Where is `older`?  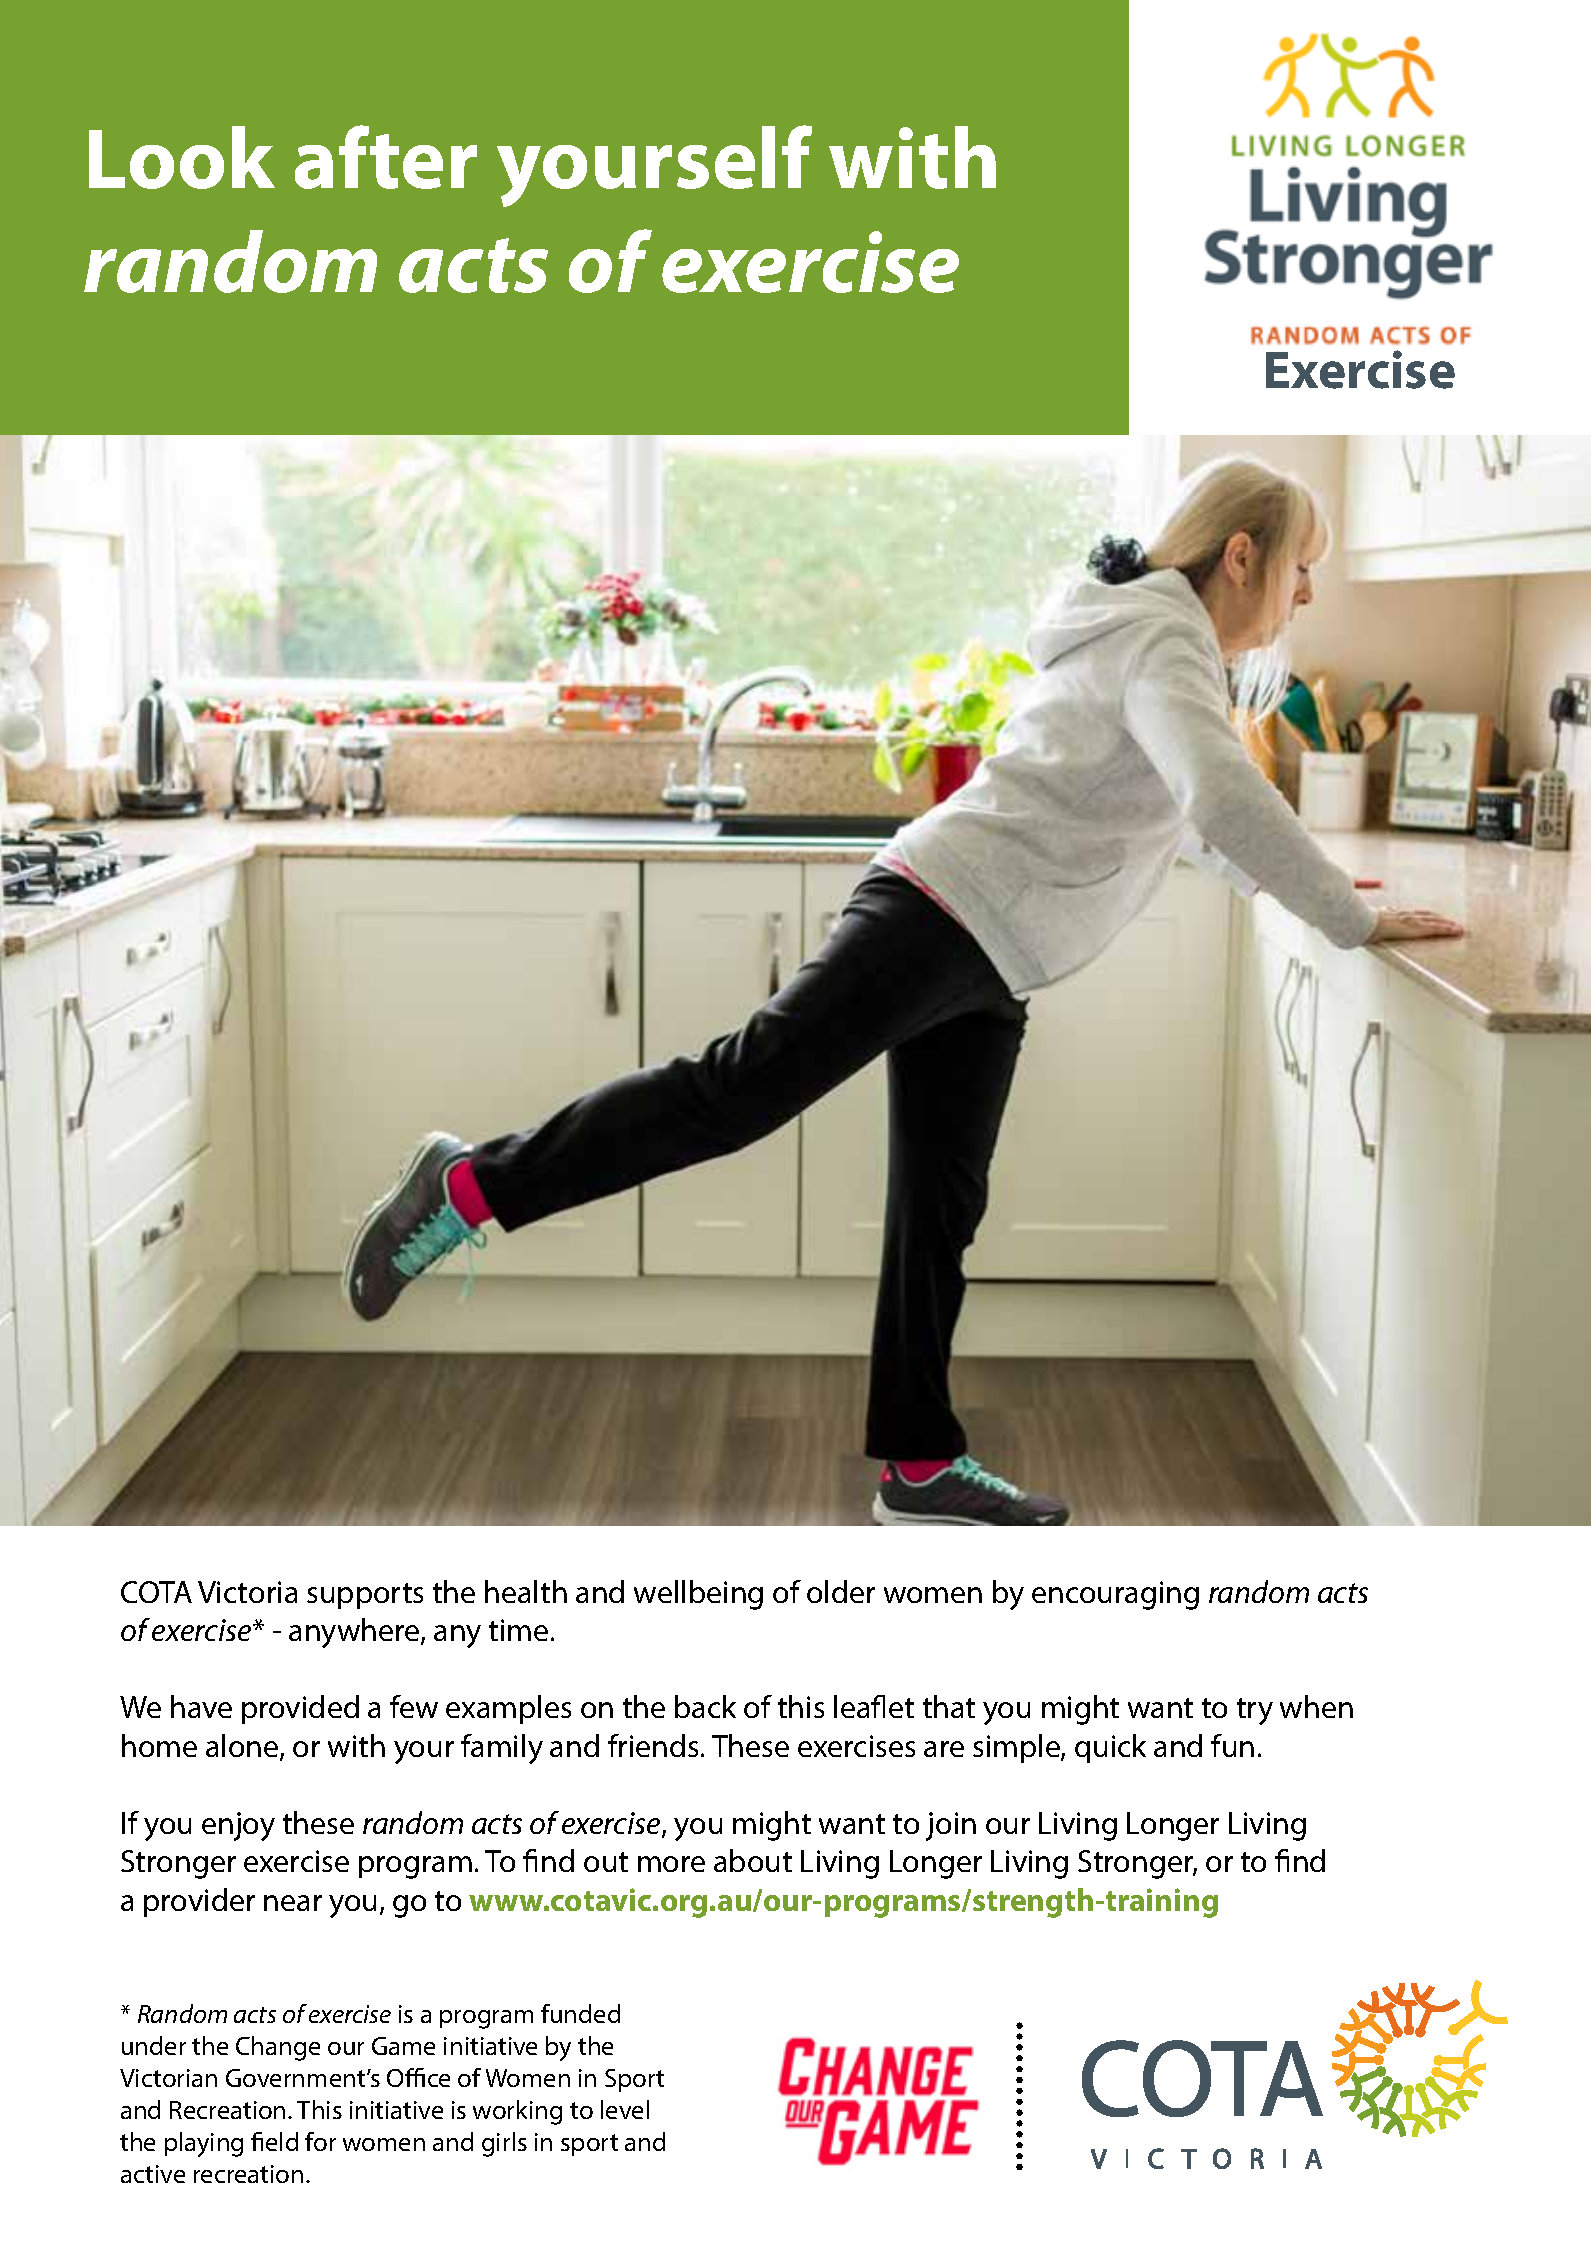 older is located at coordinates (841, 1591).
